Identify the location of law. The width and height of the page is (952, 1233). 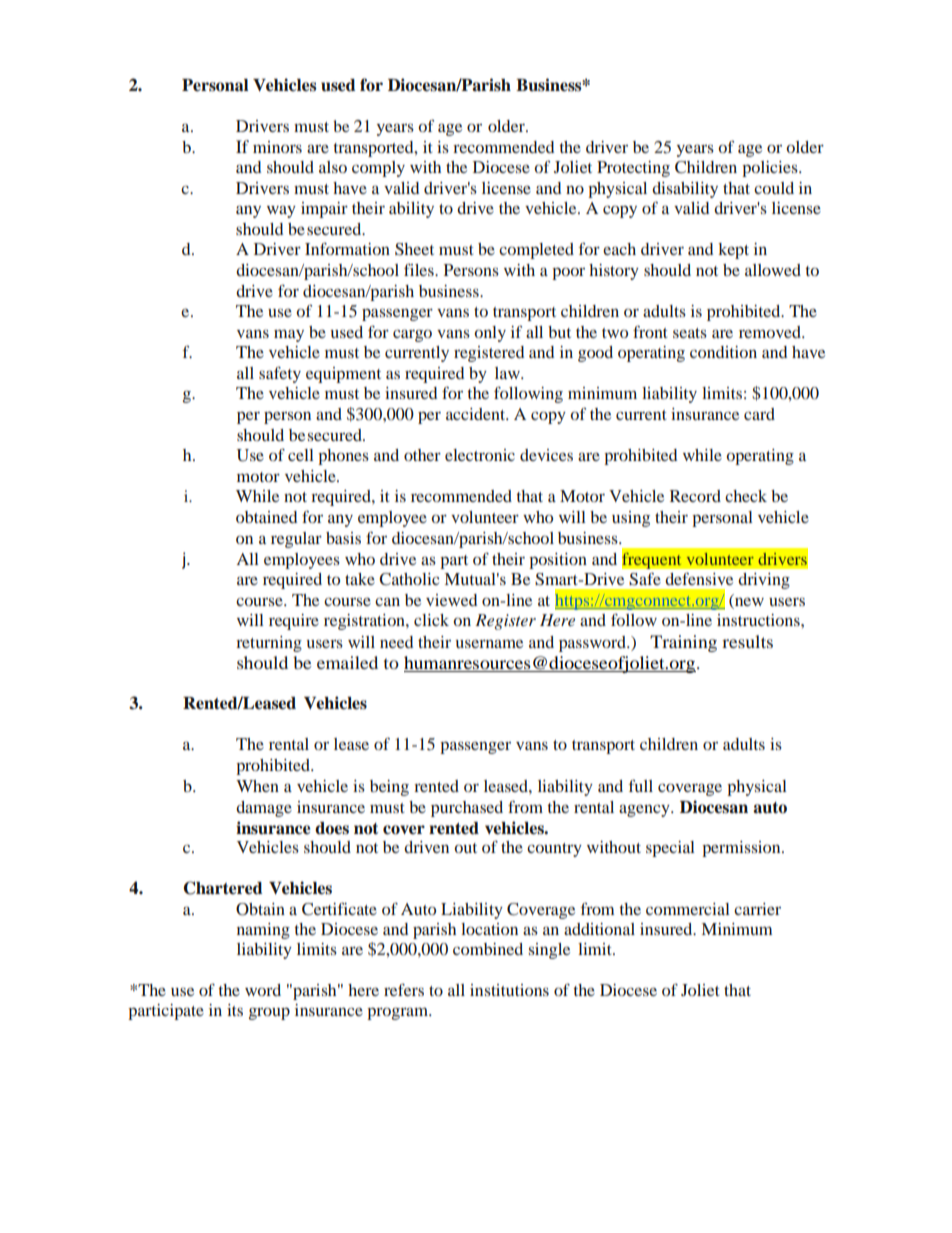
(508, 373).
